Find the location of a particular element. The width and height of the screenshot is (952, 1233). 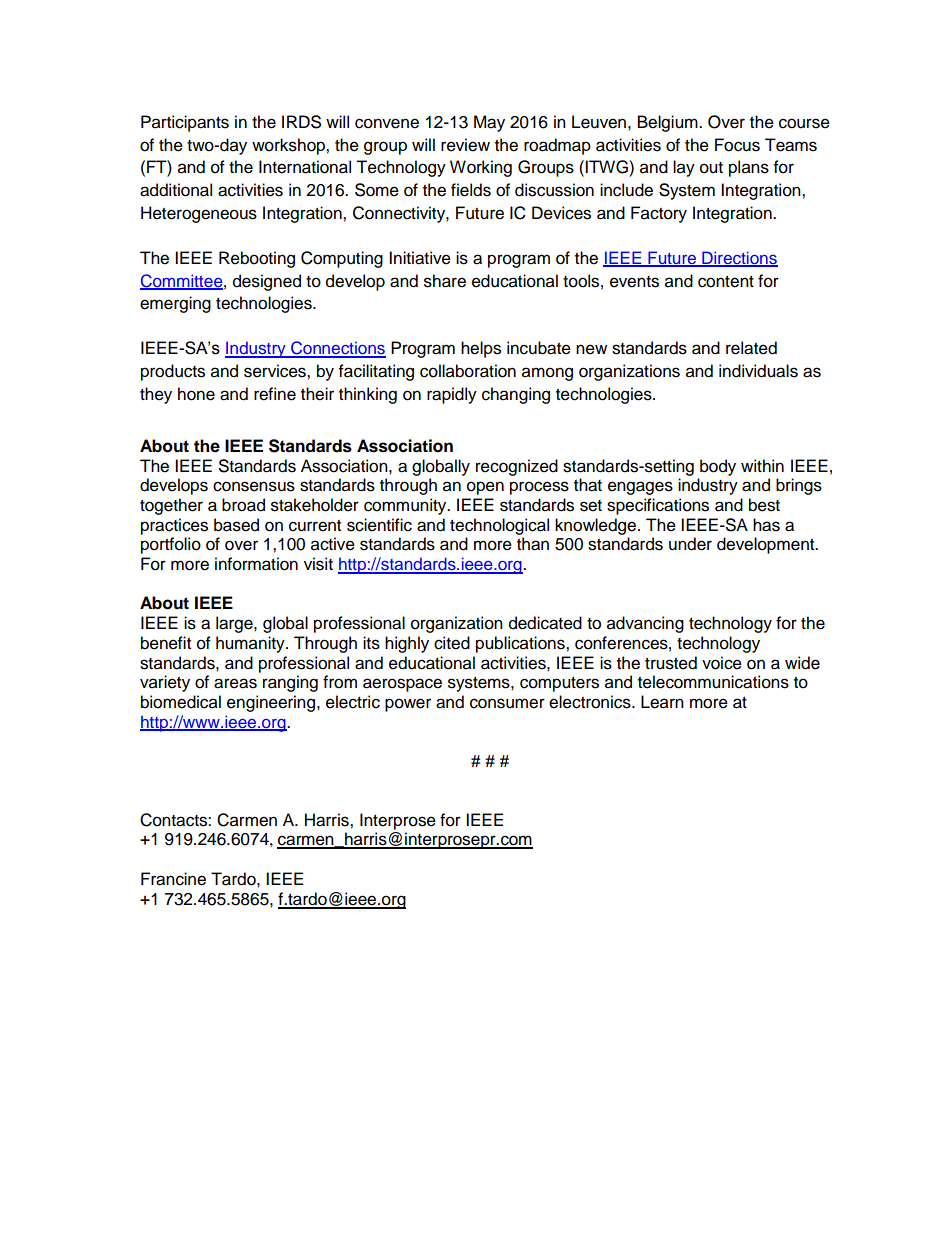

body is located at coordinates (718, 467).
